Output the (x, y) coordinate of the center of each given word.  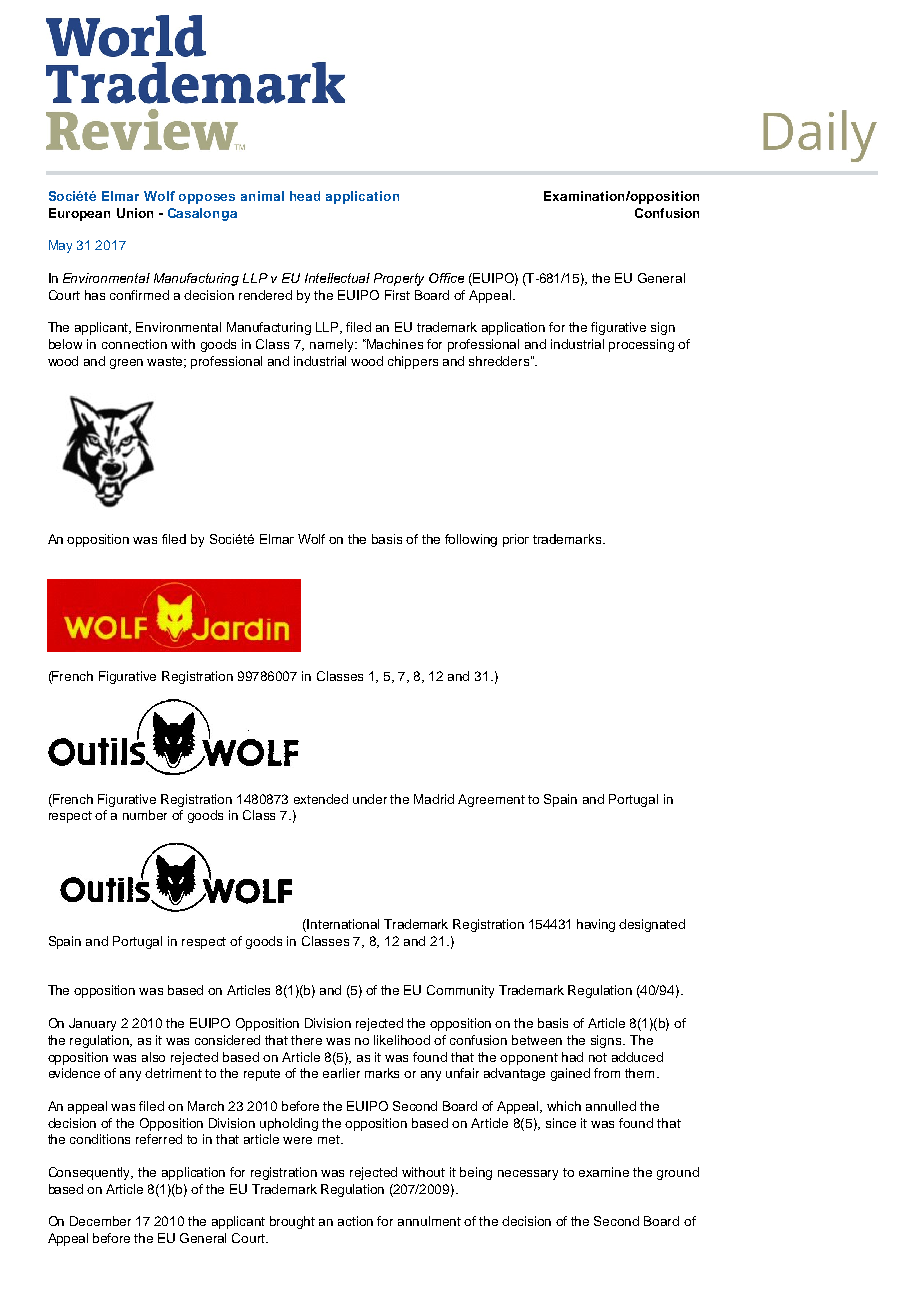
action (355, 1221)
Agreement (491, 800)
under (370, 799)
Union (135, 213)
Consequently (91, 1173)
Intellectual (337, 278)
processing (641, 345)
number (145, 815)
